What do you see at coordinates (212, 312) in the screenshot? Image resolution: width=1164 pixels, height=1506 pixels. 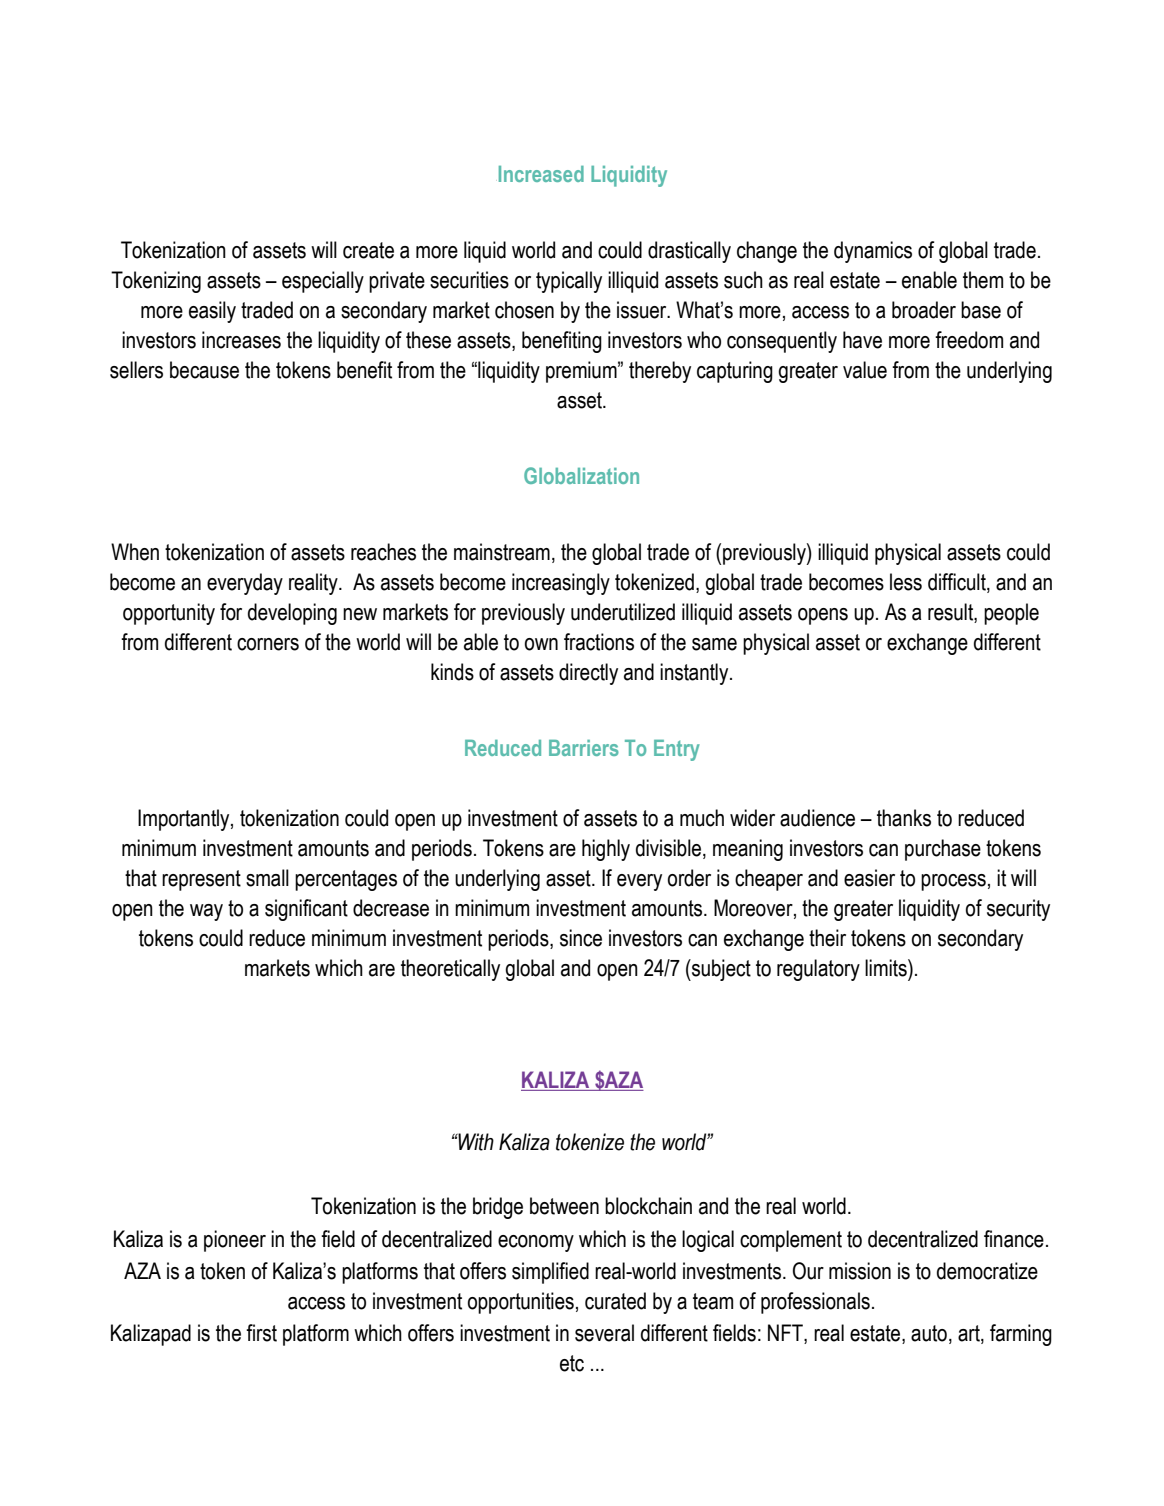 I see `easily` at bounding box center [212, 312].
